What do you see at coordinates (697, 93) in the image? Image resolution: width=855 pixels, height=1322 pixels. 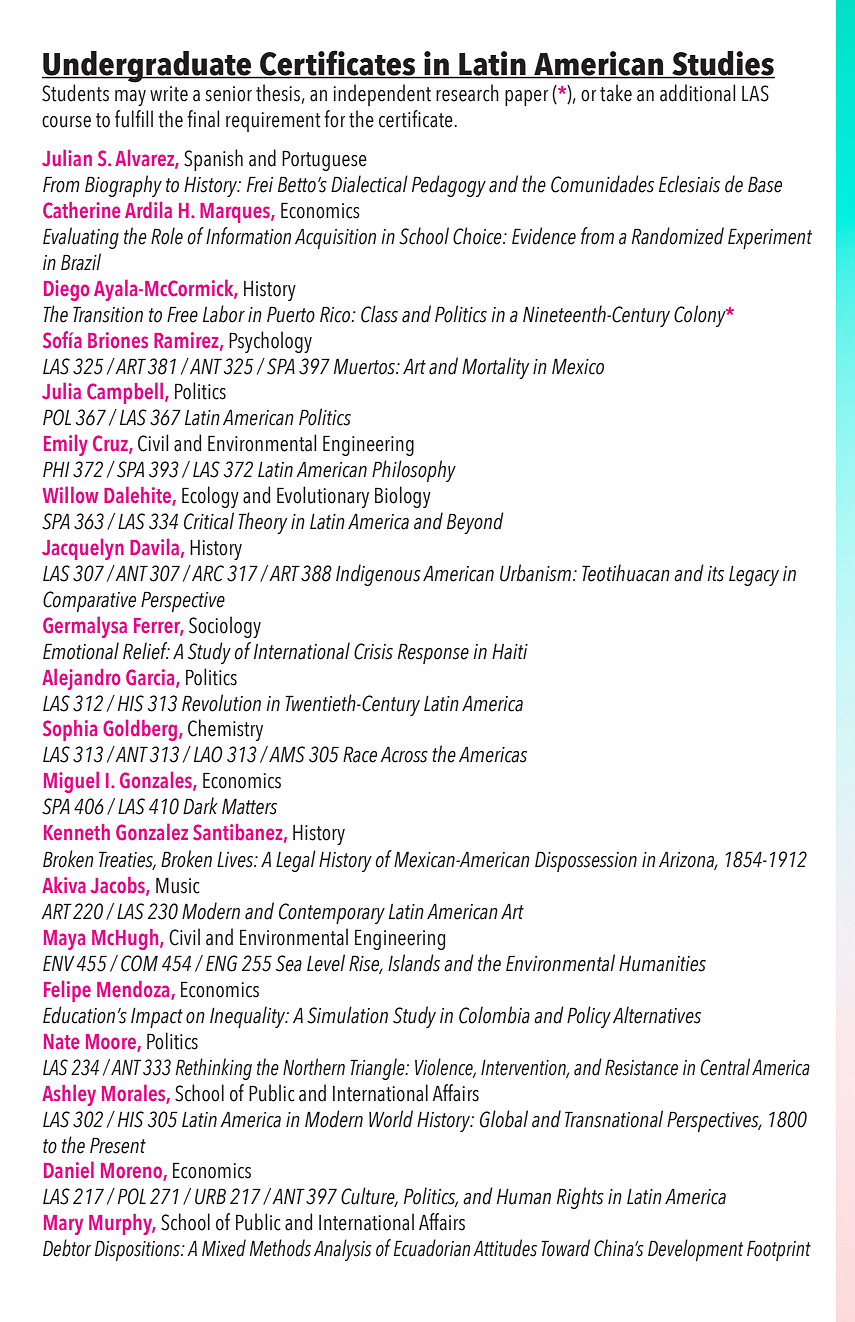 I see `additional` at bounding box center [697, 93].
